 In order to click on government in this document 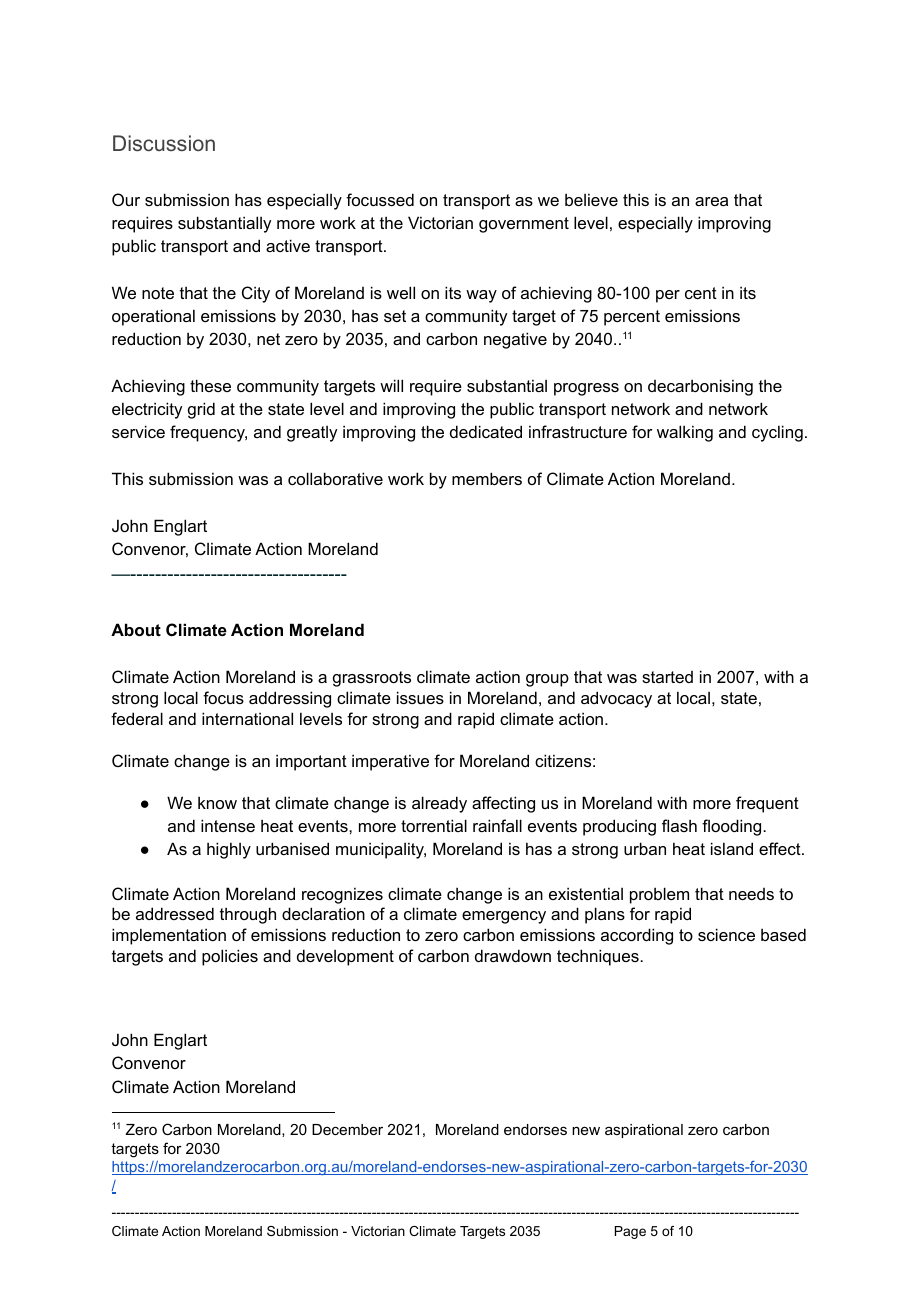, I will do `click(524, 225)`.
